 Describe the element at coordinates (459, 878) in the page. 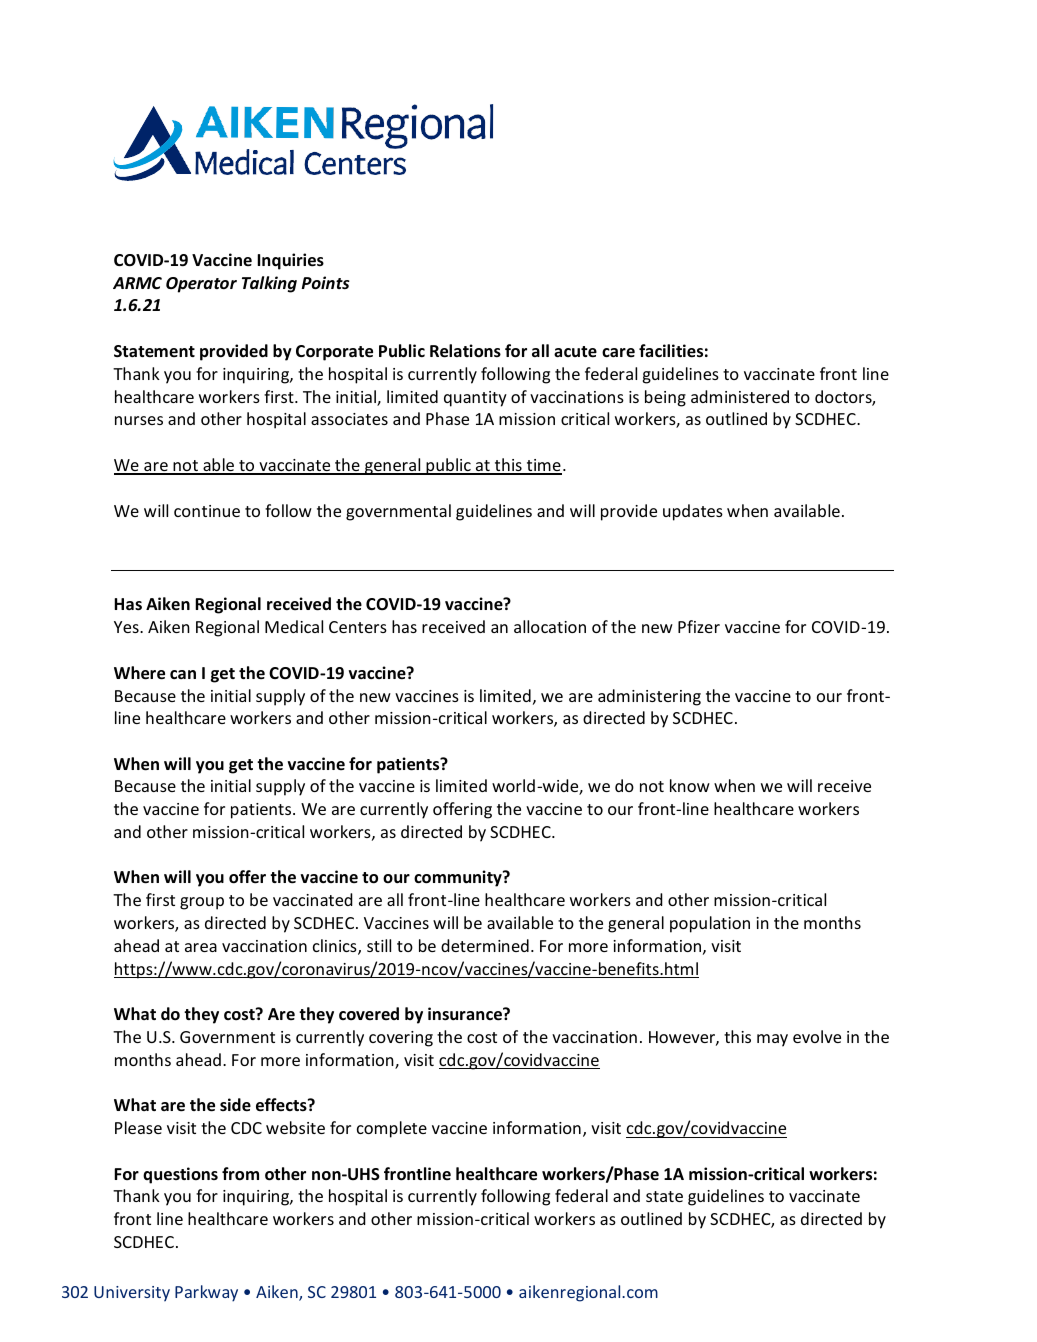

I see `community` at that location.
